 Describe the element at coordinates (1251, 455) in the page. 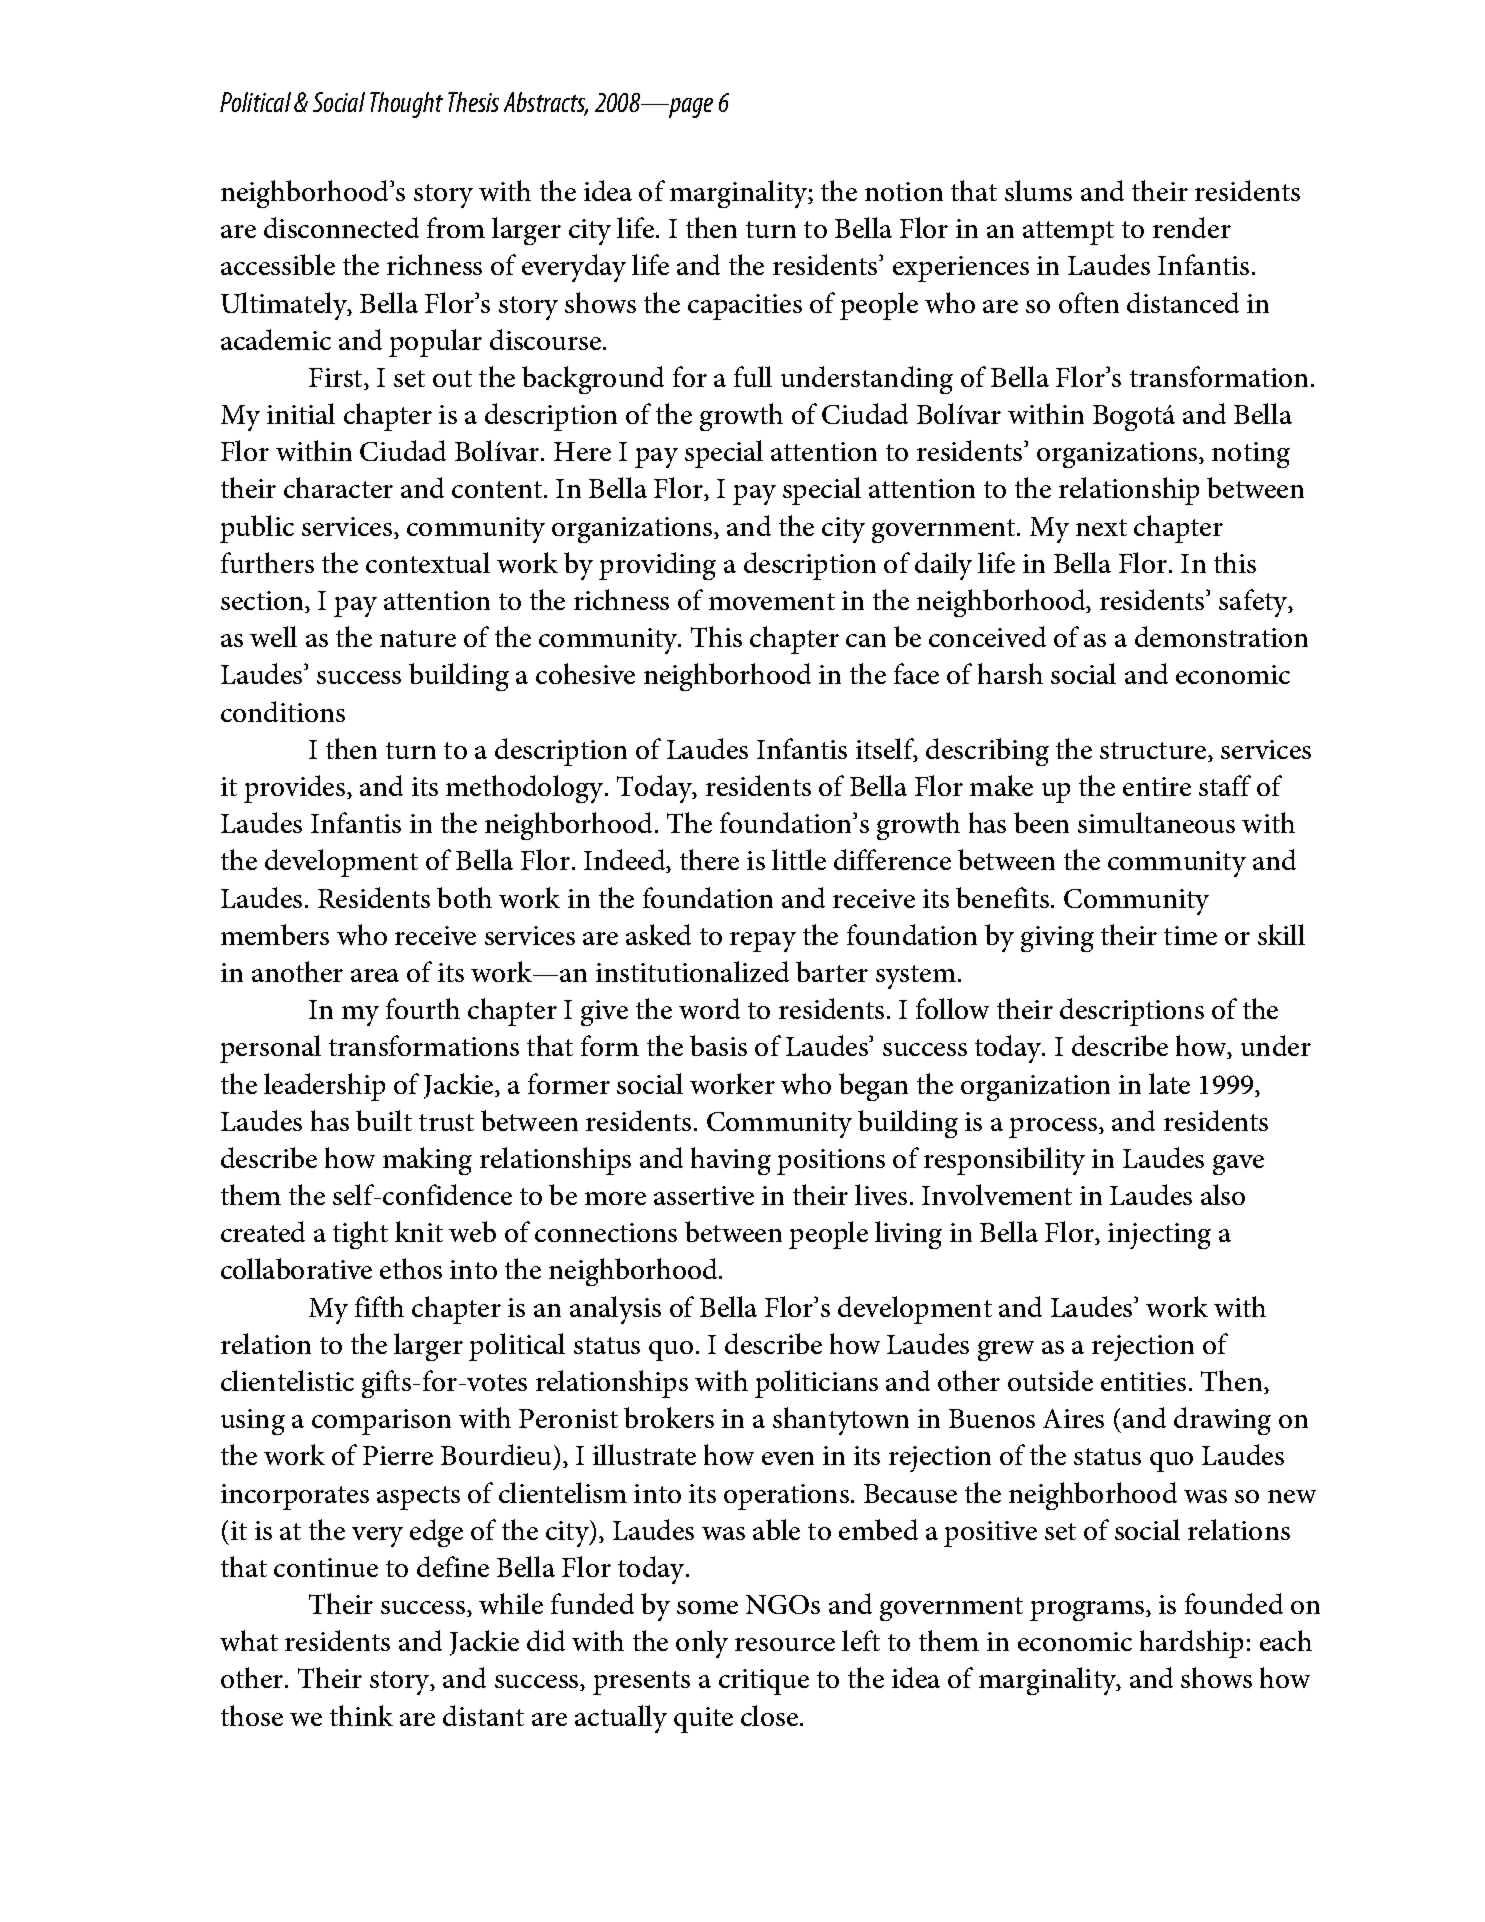

I see `noting` at that location.
